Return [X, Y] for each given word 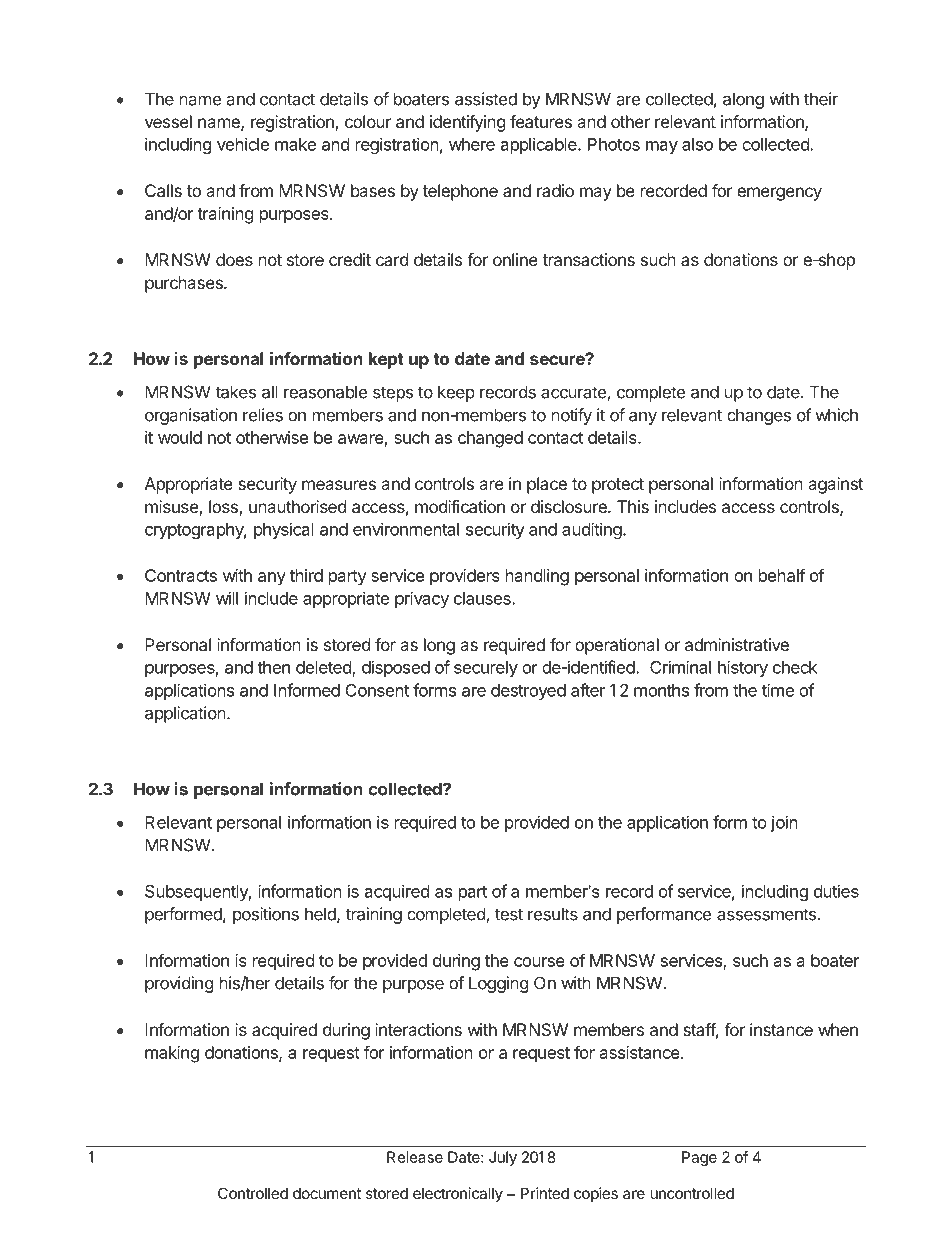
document [327, 1193]
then [273, 667]
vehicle [243, 144]
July [503, 1158]
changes [759, 416]
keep [456, 393]
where [472, 144]
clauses [483, 598]
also [697, 144]
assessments [766, 914]
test [509, 914]
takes [235, 392]
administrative [737, 644]
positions [266, 915]
